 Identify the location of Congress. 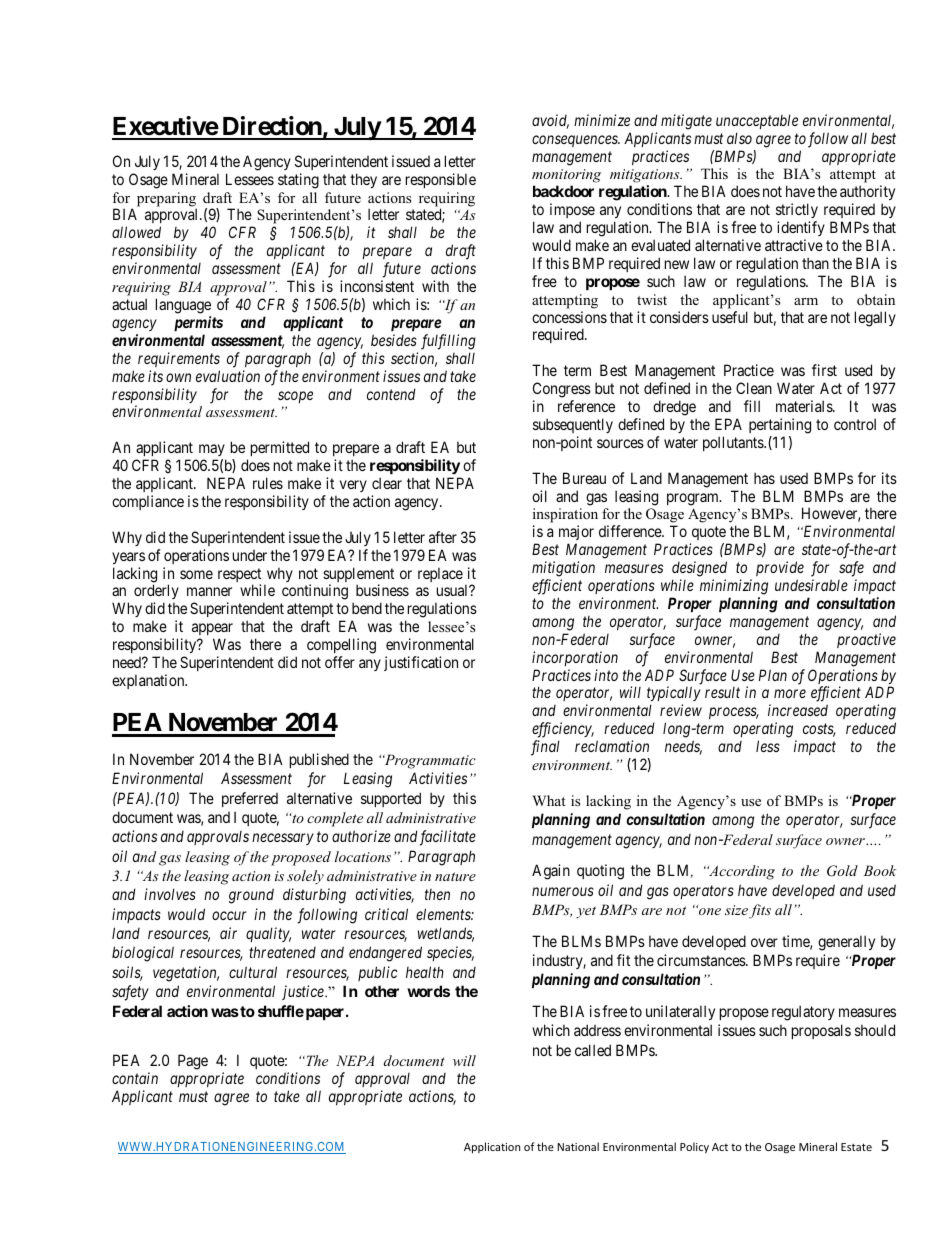
(562, 390).
